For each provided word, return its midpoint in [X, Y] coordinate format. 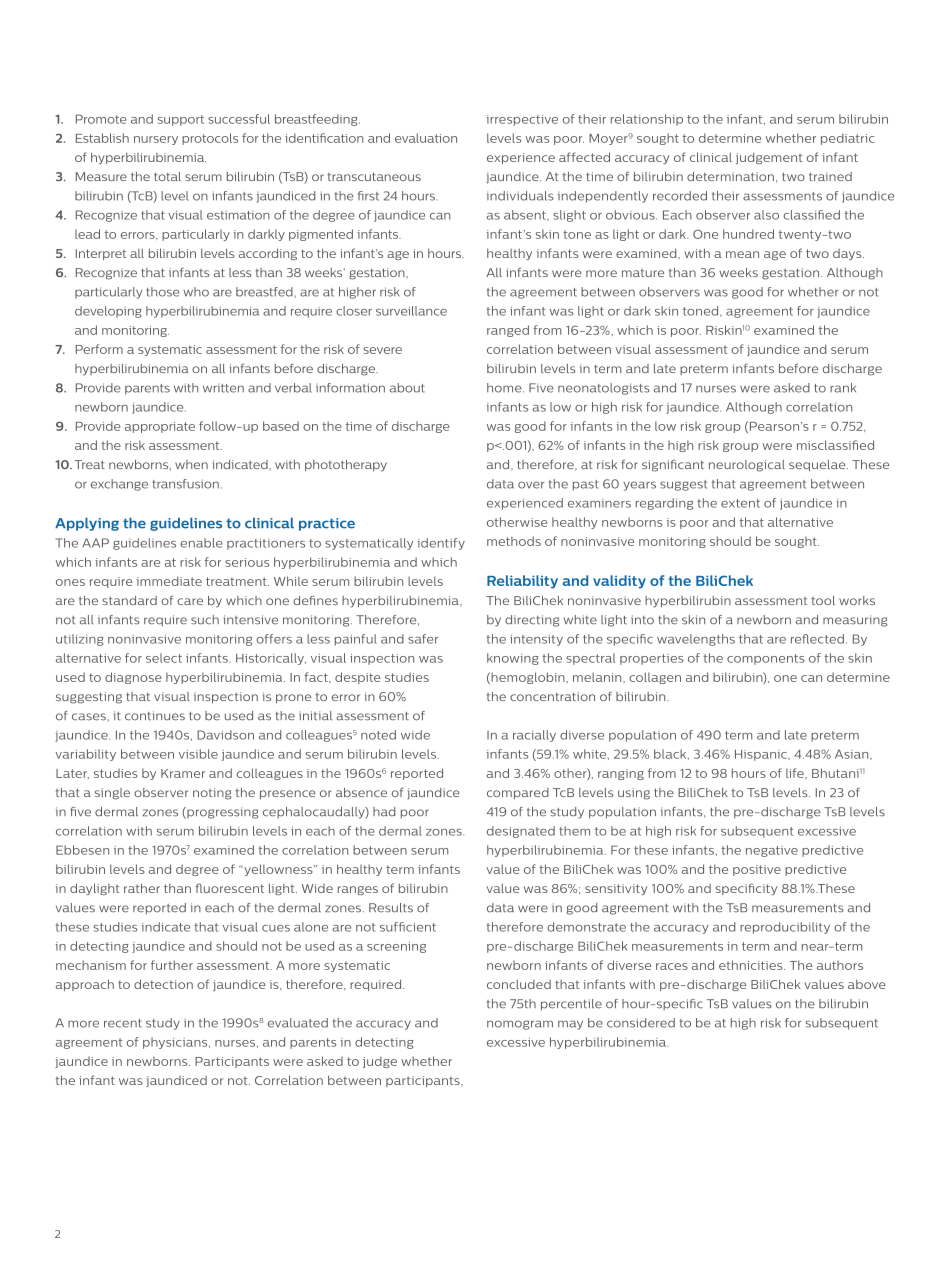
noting [212, 794]
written [223, 388]
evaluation [426, 138]
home [505, 388]
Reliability [522, 582]
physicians [176, 1043]
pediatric [848, 139]
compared [518, 793]
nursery [156, 140]
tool [823, 600]
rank [843, 388]
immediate [169, 581]
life [796, 773]
